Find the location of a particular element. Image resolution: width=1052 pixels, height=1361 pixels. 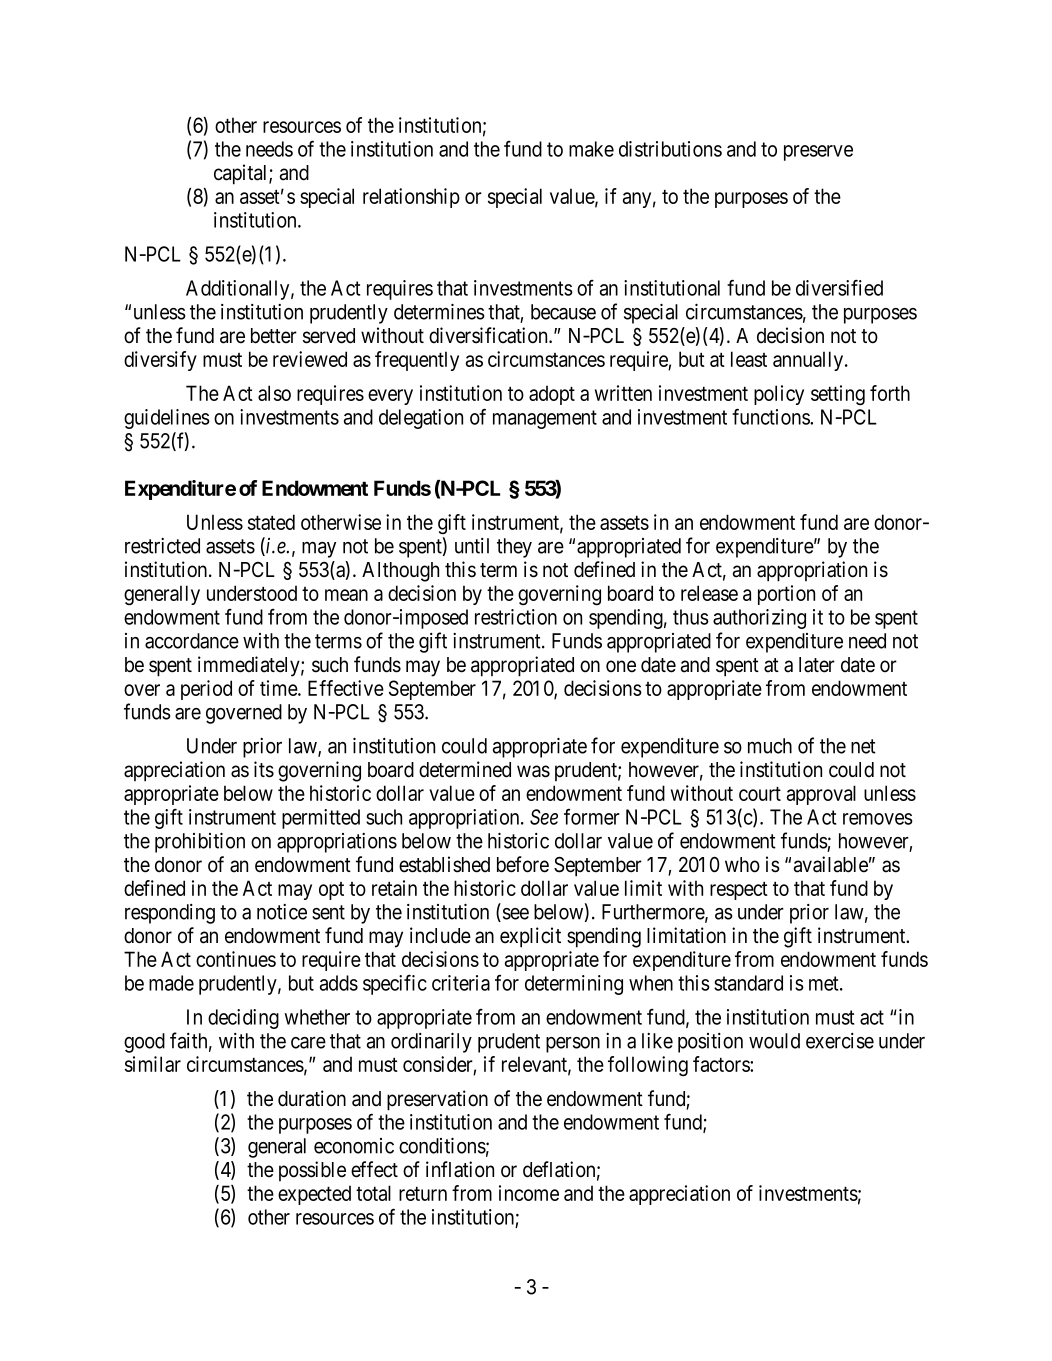

later is located at coordinates (817, 665).
